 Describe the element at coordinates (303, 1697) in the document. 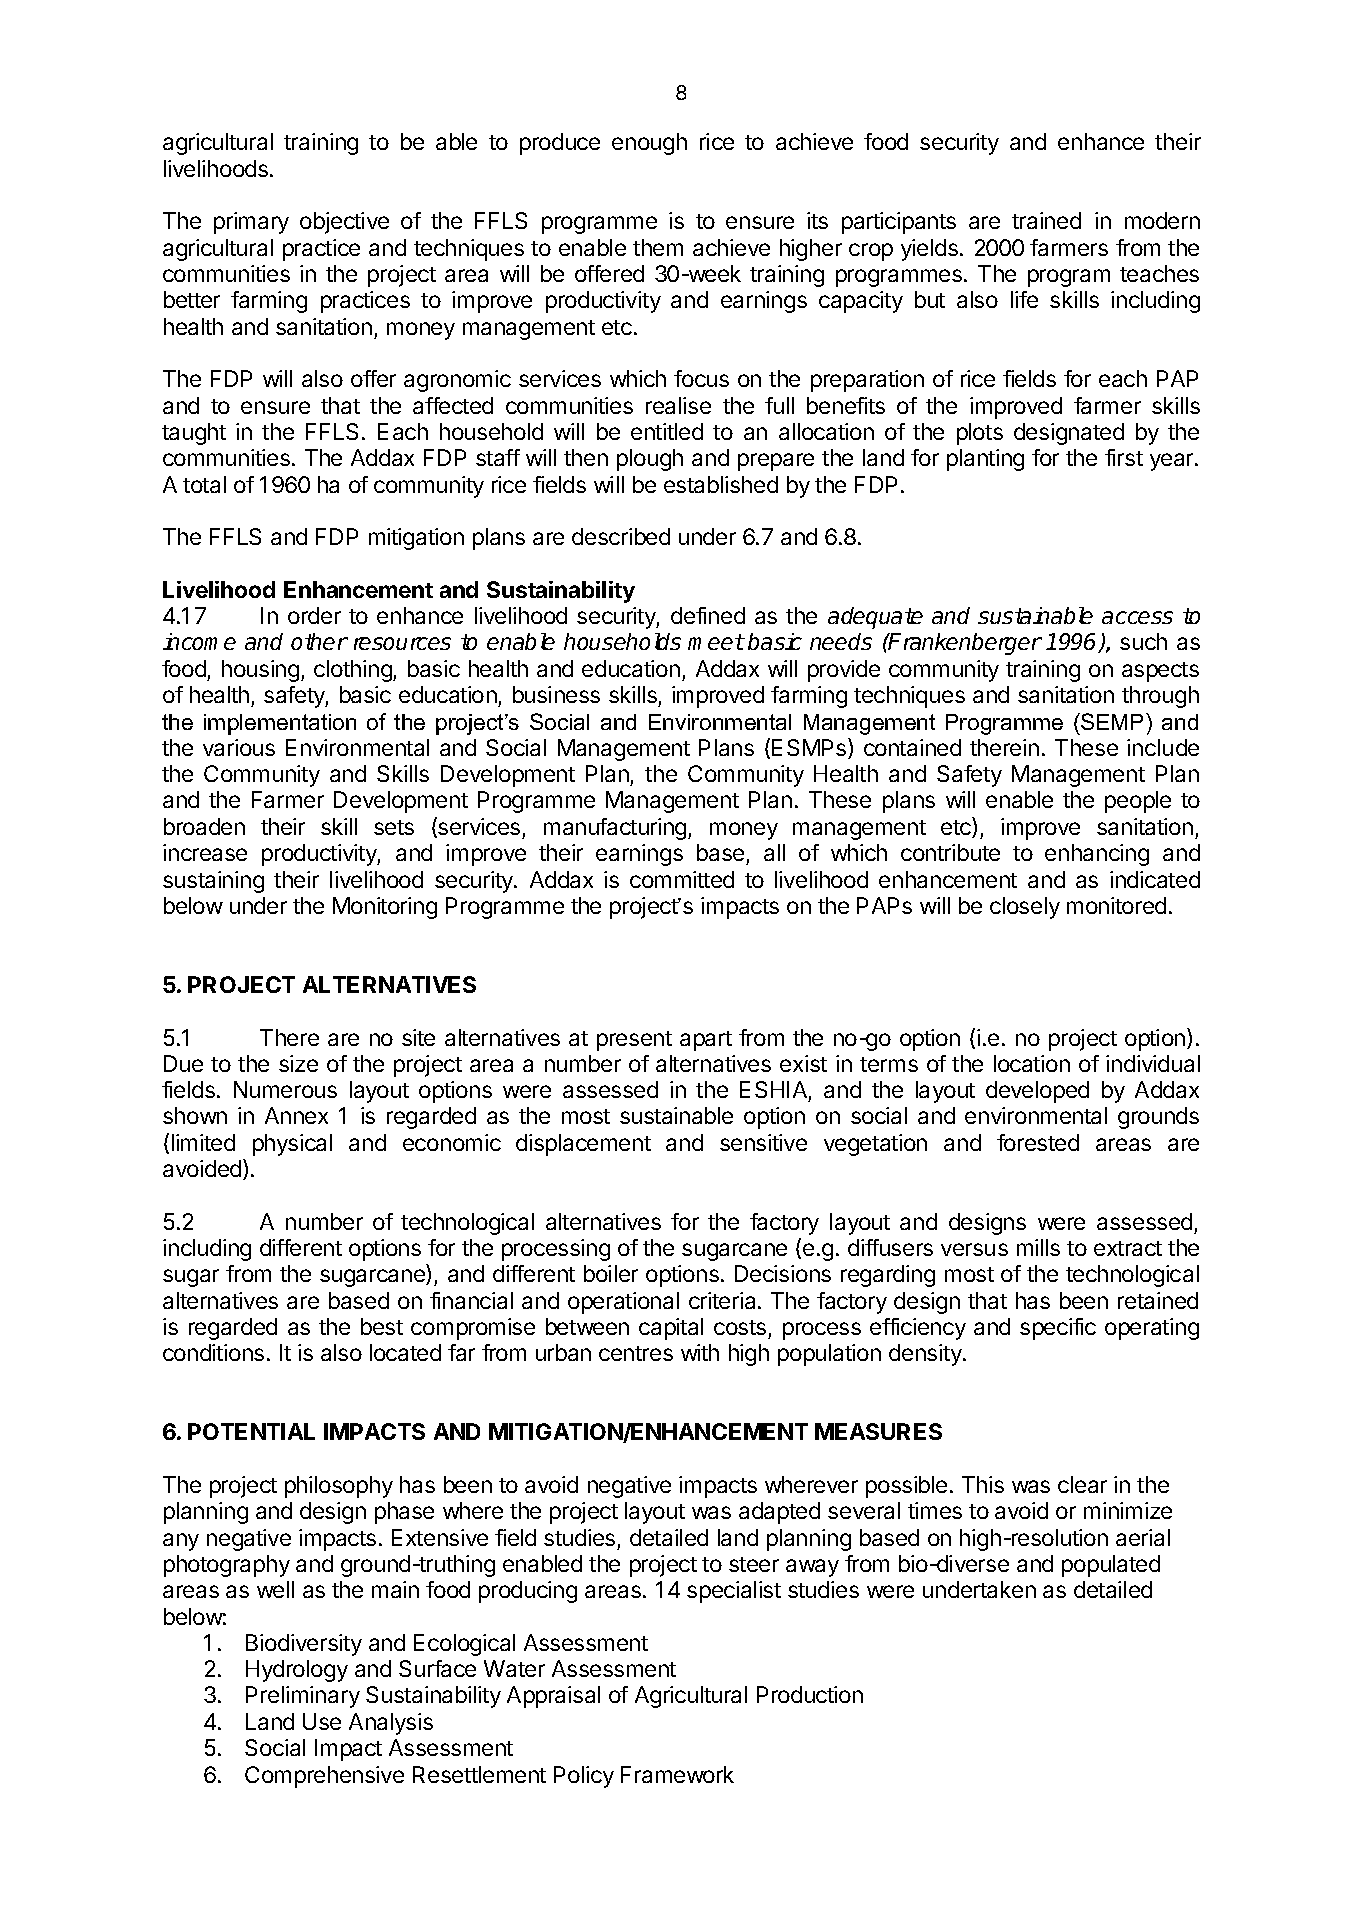

I see `Preliminary` at that location.
